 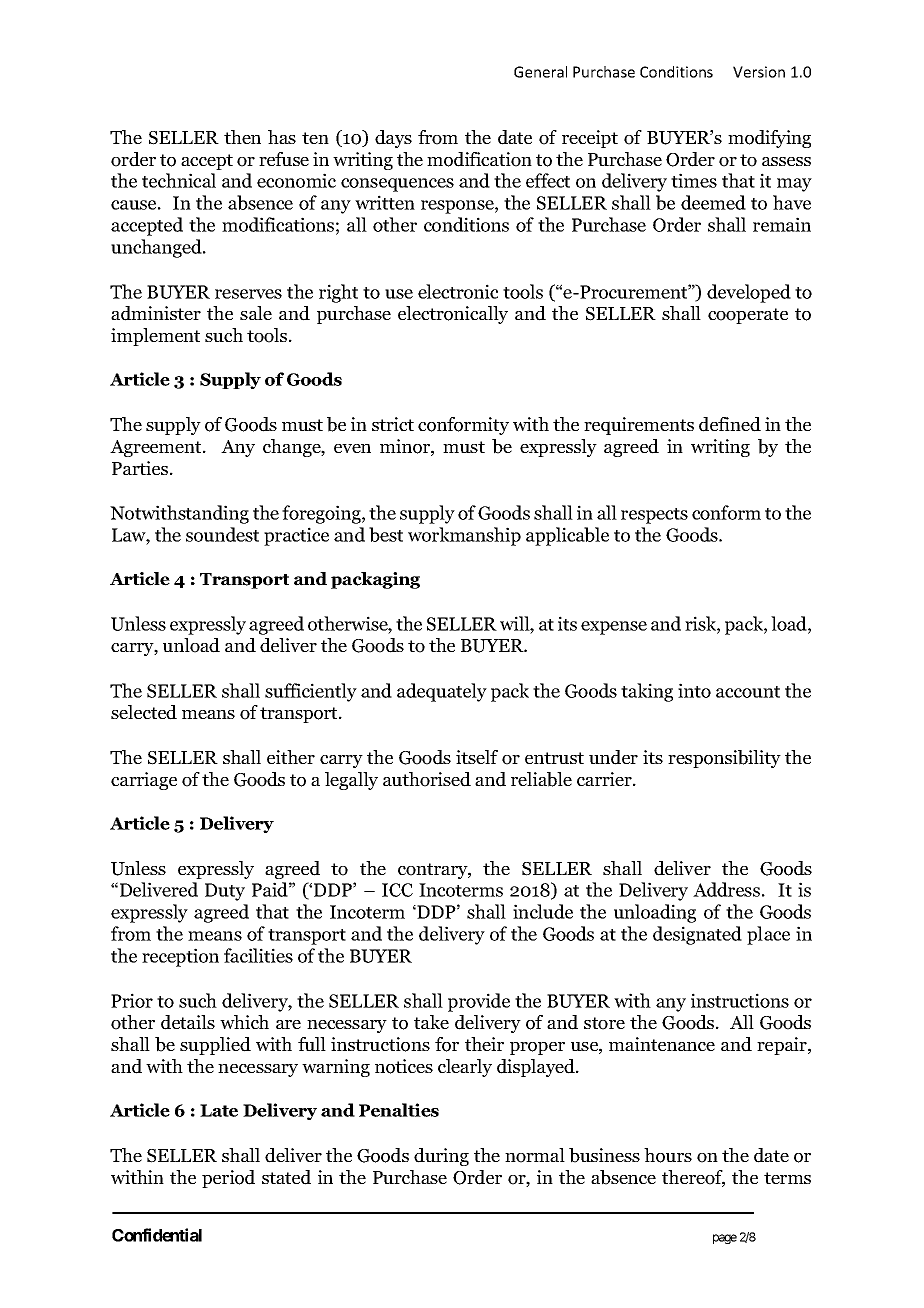 I want to click on period, so click(x=228, y=1179).
